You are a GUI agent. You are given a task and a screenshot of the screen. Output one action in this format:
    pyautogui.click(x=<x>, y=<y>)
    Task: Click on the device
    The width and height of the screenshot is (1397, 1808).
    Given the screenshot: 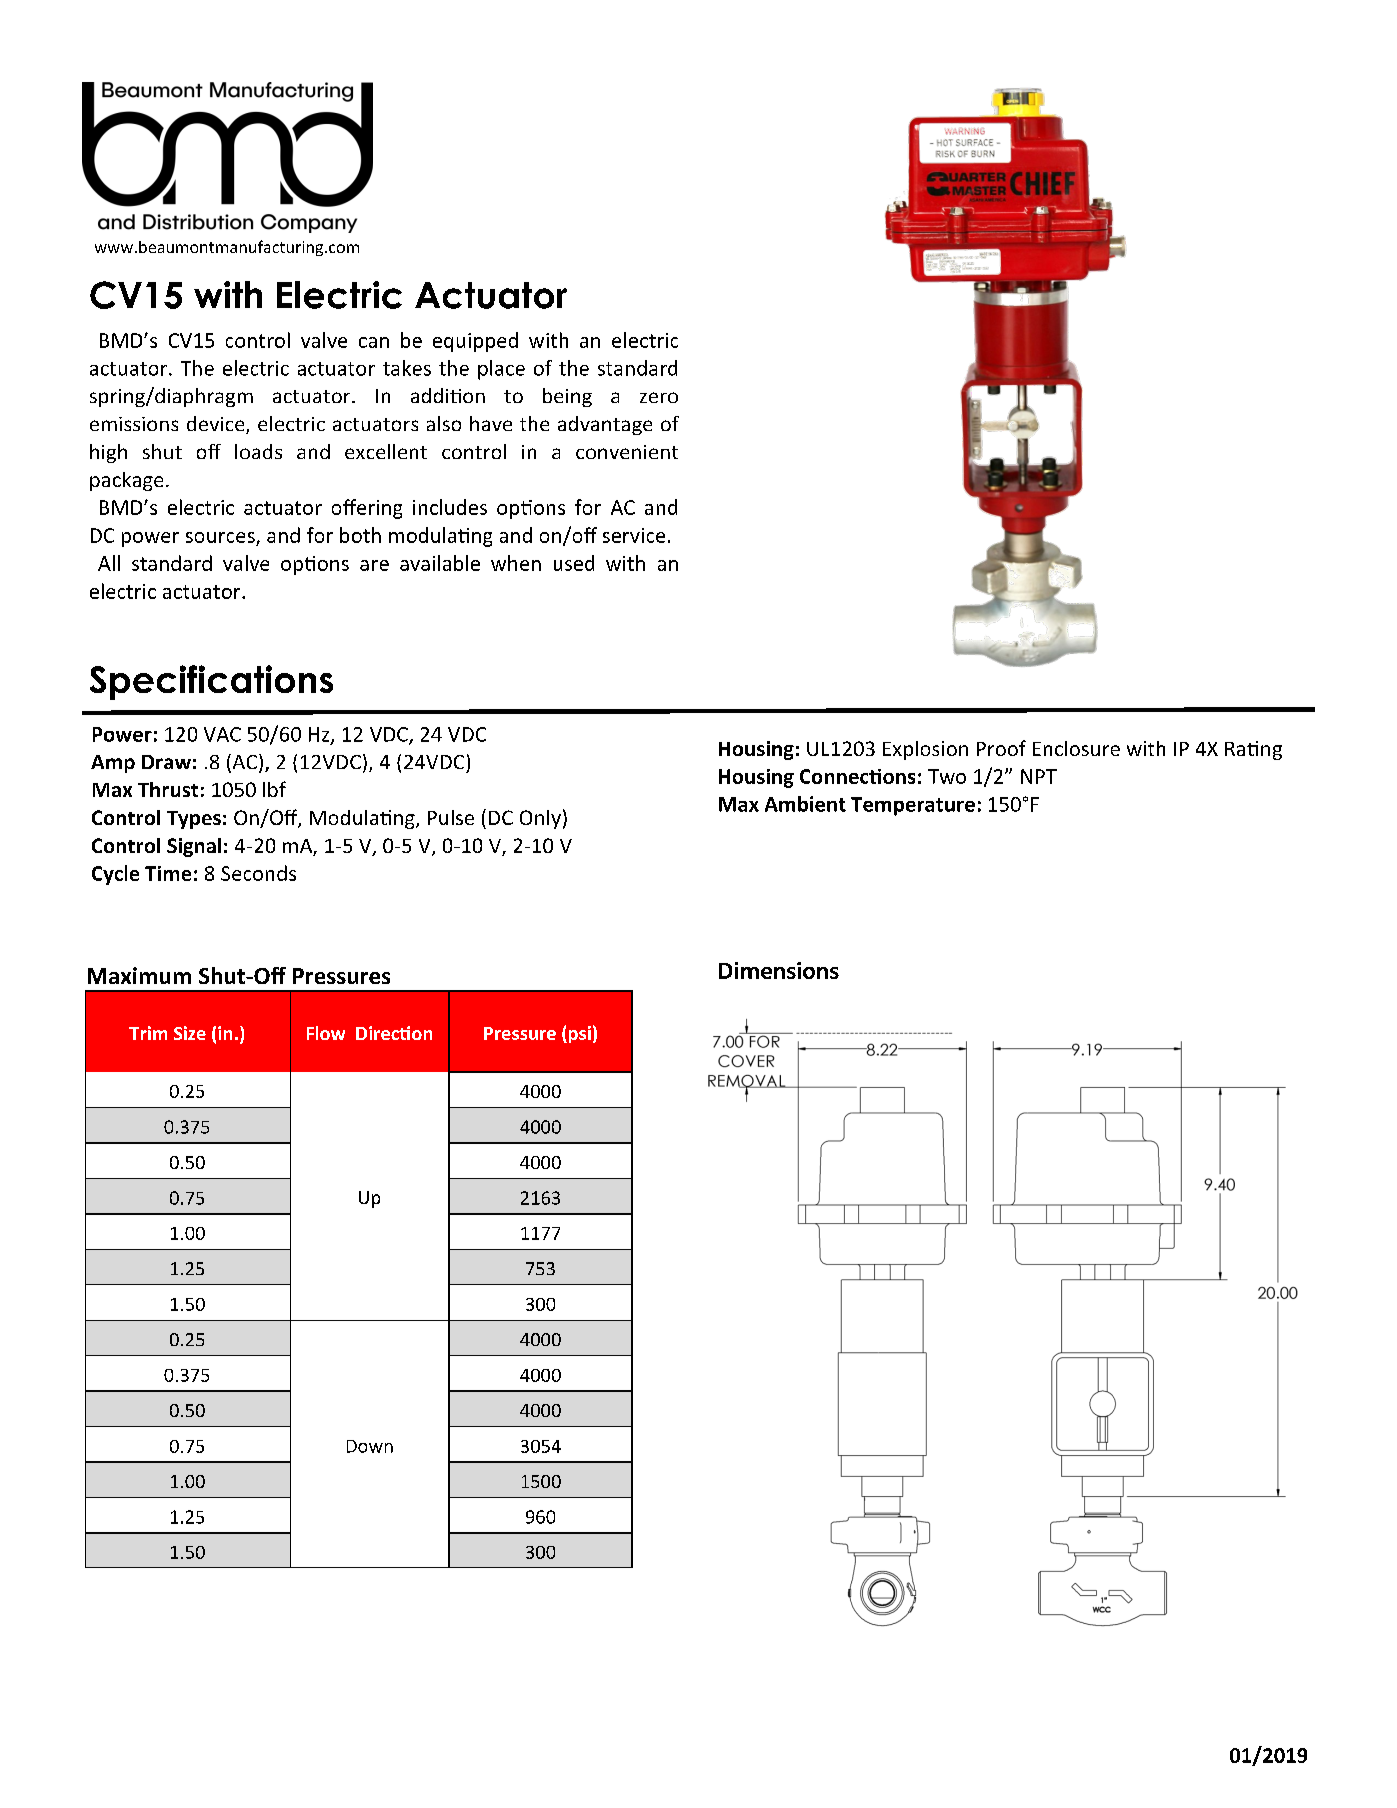 What is the action you would take?
    pyautogui.click(x=217, y=425)
